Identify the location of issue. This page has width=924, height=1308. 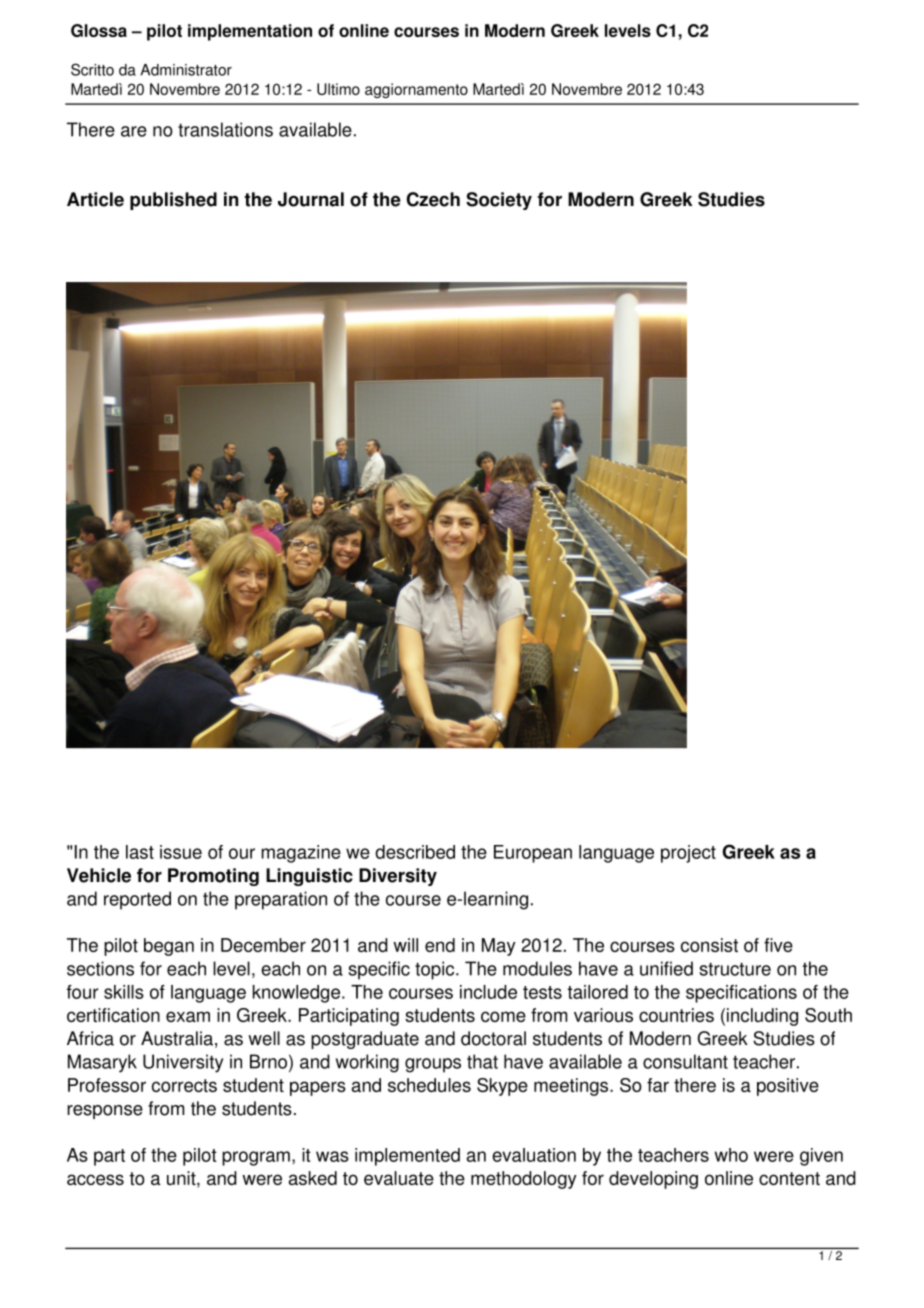
(181, 852).
